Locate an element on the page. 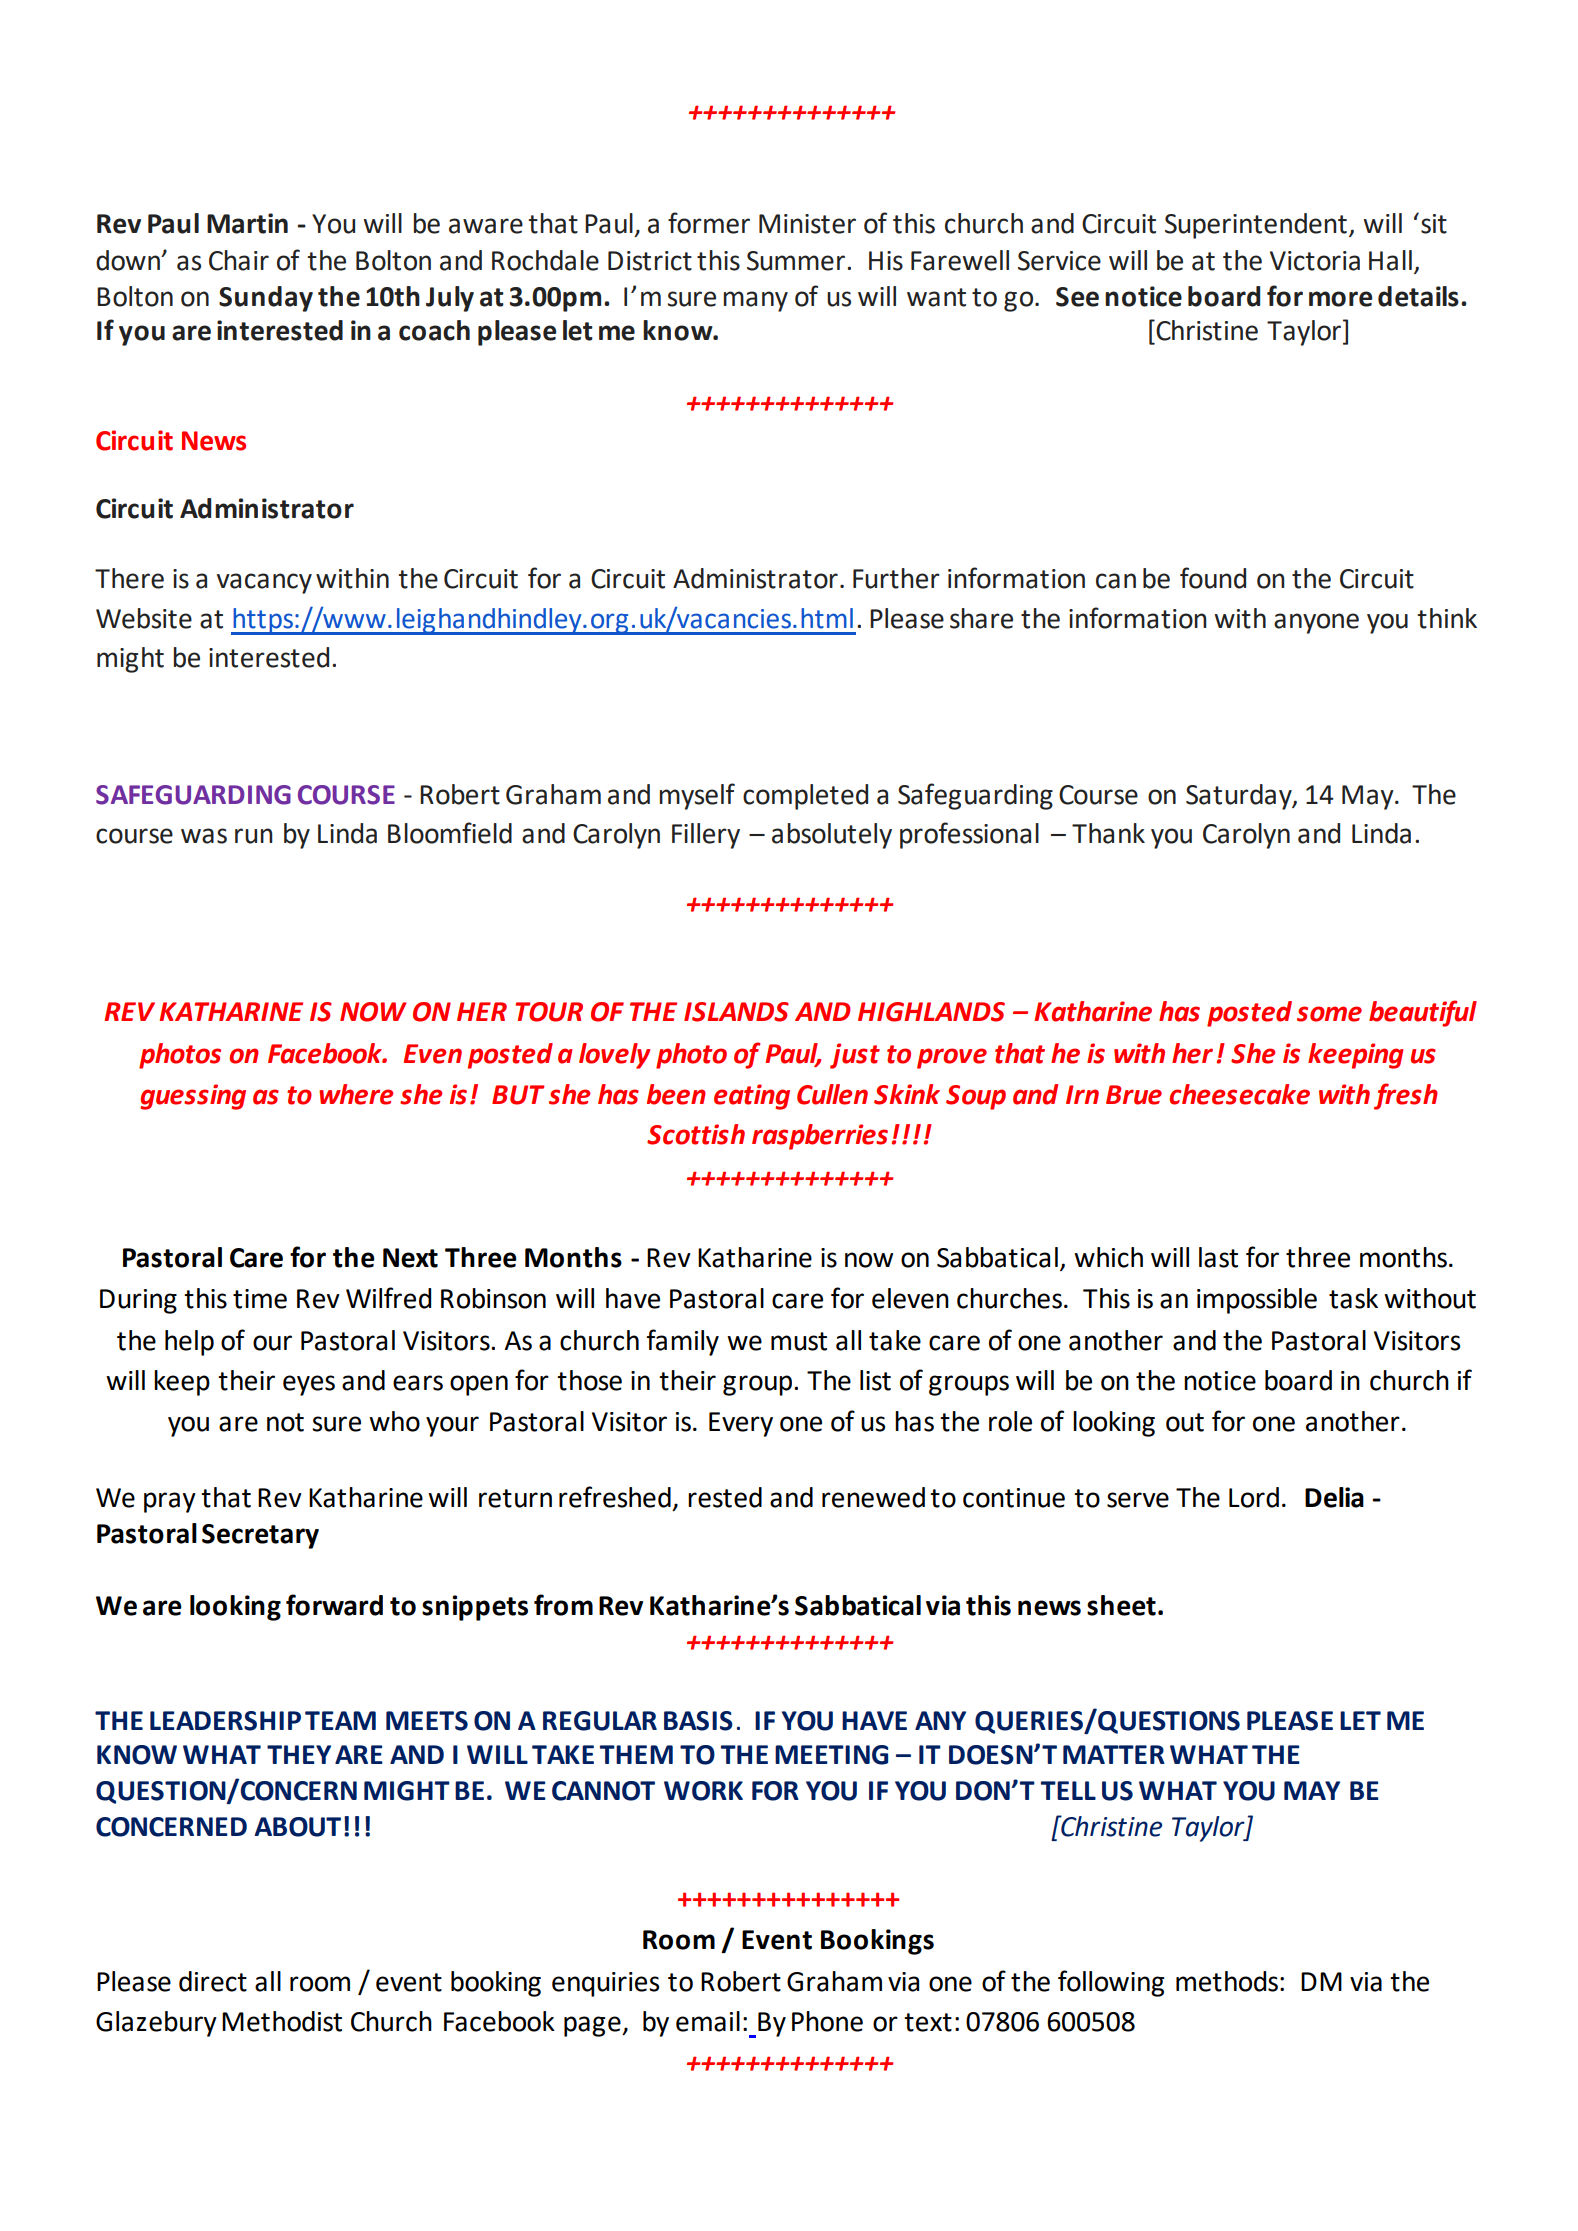  BASIS is located at coordinates (698, 1721).
